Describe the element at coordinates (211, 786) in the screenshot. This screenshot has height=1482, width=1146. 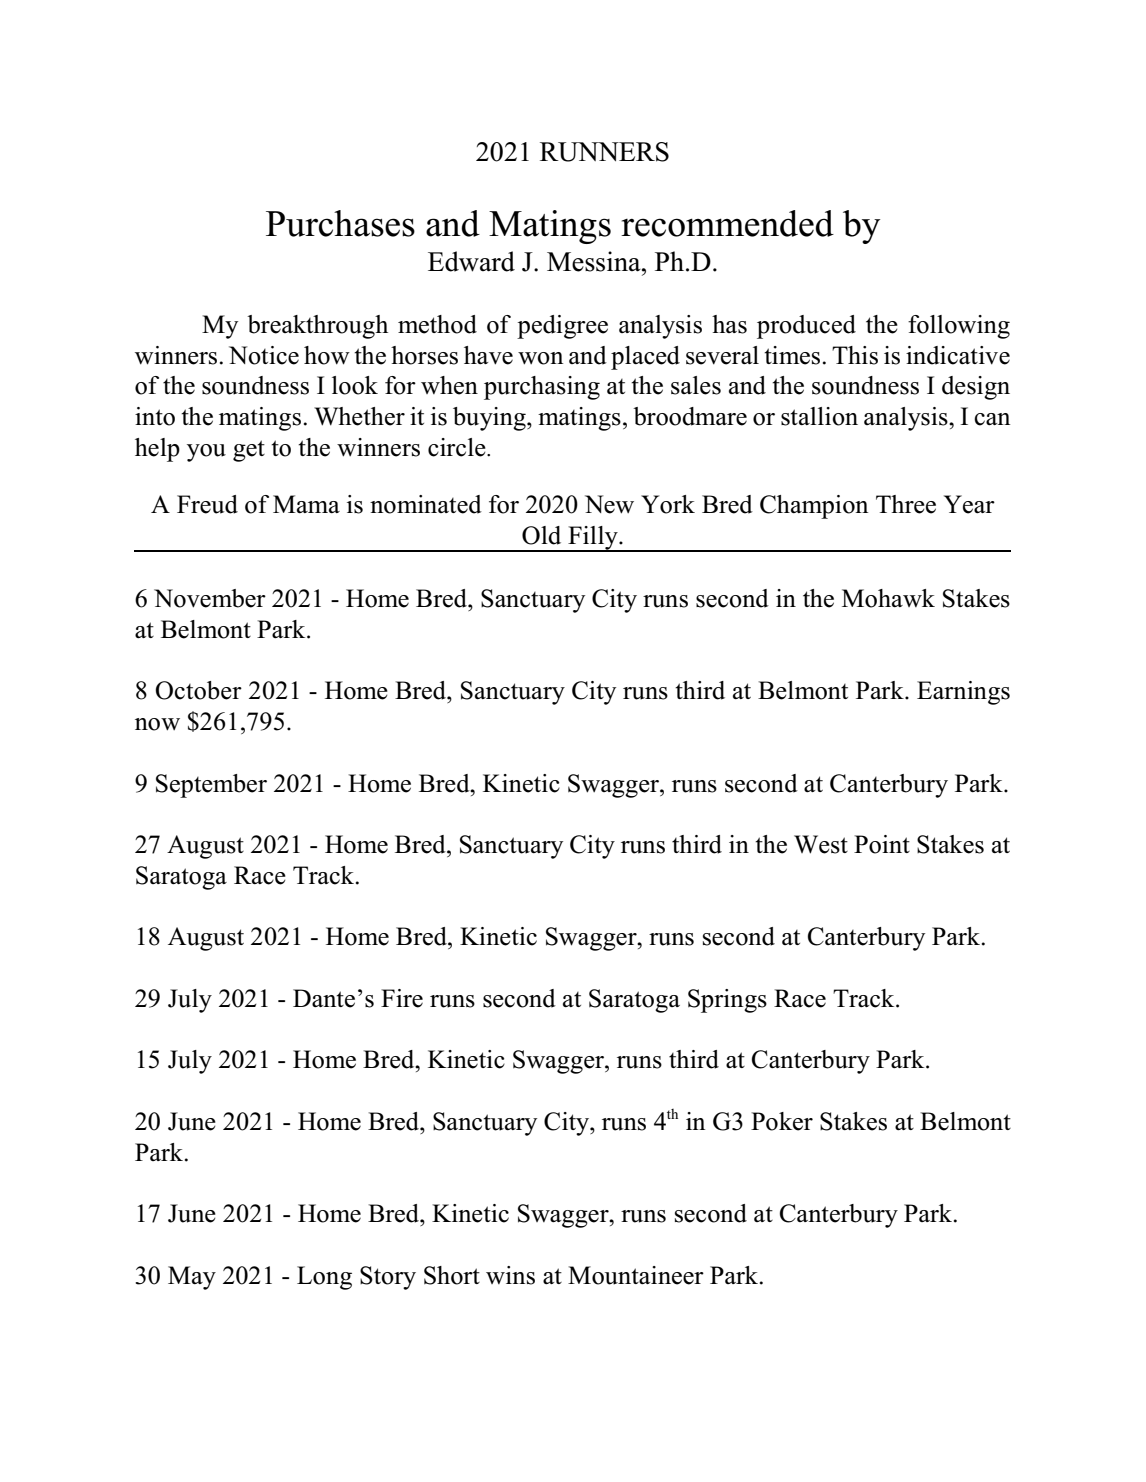
I see `September` at that location.
